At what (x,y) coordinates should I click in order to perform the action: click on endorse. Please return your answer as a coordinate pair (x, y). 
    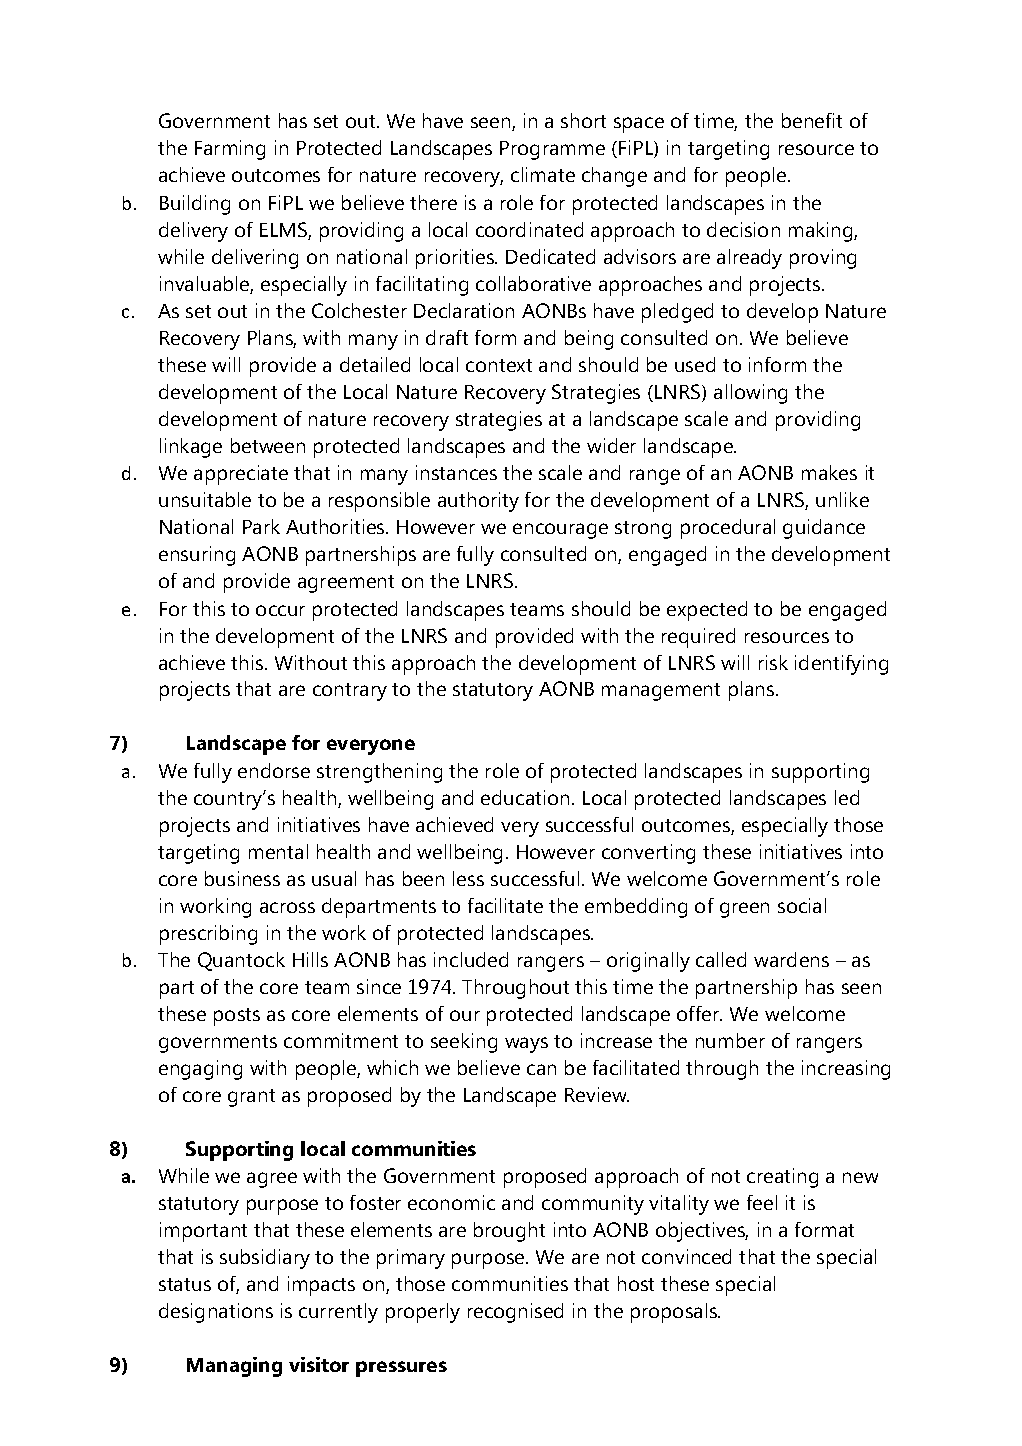
    Looking at the image, I should click on (274, 770).
